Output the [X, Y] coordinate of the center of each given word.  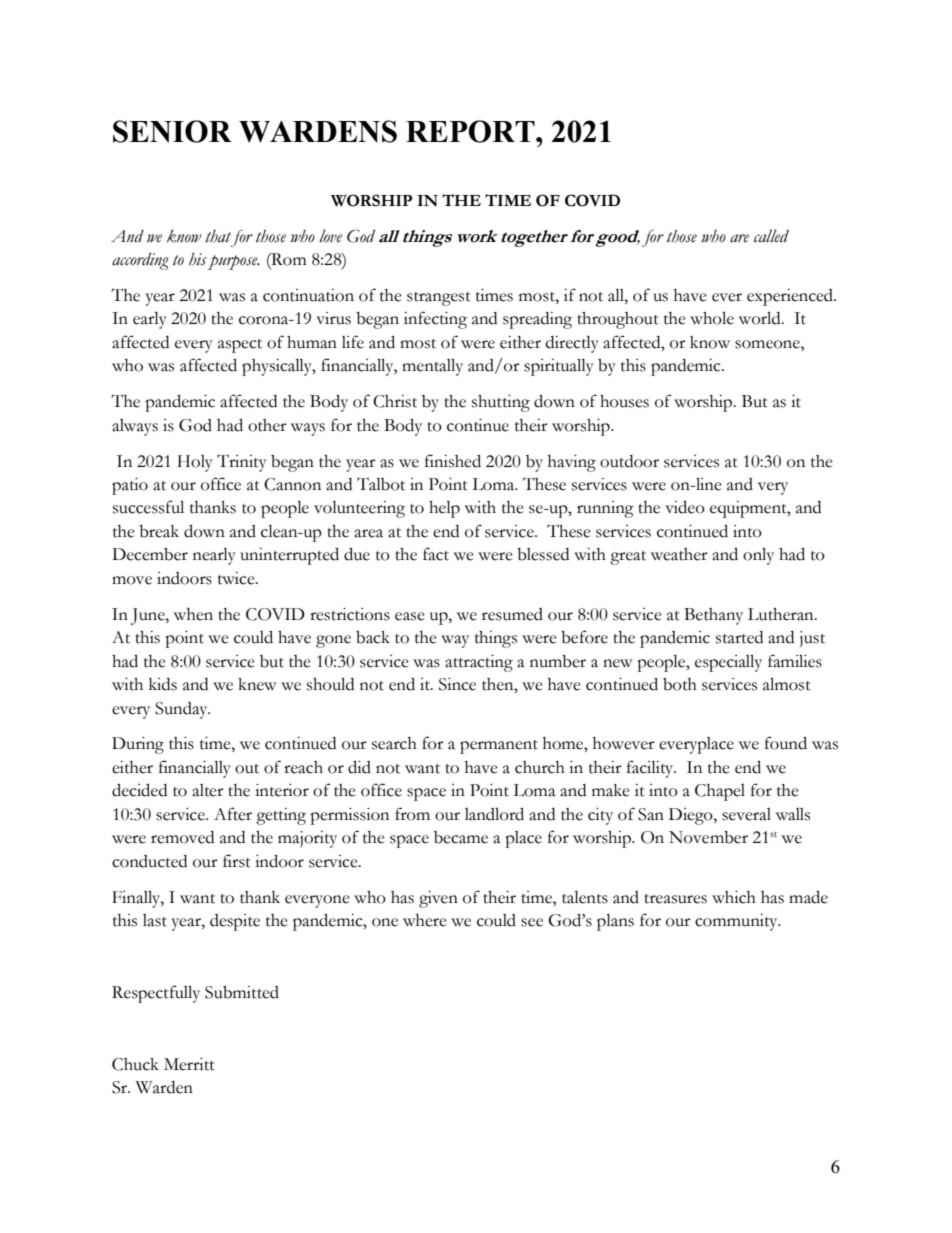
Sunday [182, 710]
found [786, 743]
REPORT [471, 131]
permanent [499, 747]
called [771, 236]
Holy [195, 463]
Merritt [189, 1064]
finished [453, 461]
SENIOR [172, 131]
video [685, 507]
